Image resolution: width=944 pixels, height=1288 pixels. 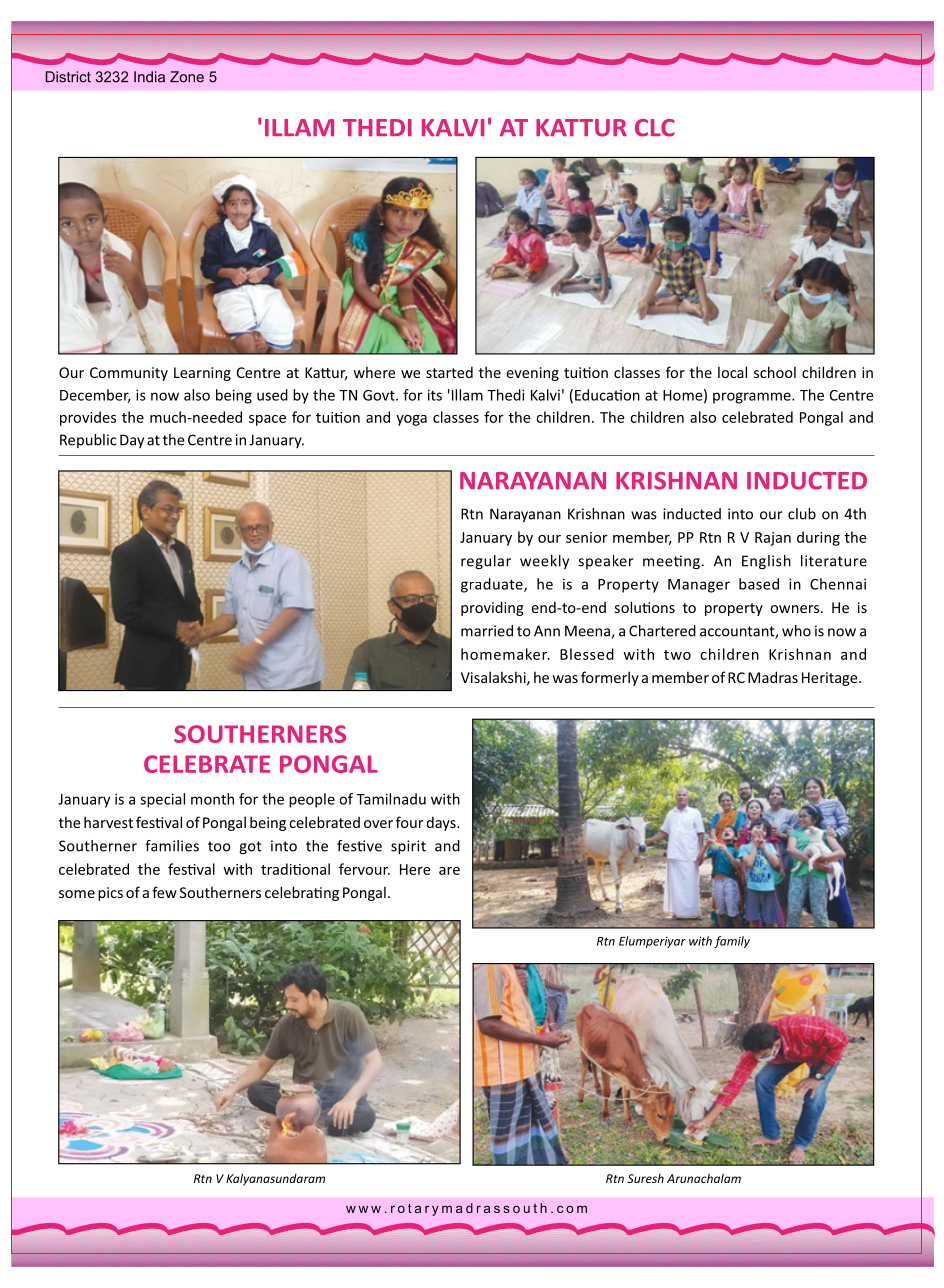 What do you see at coordinates (110, 894) in the image?
I see `pics` at bounding box center [110, 894].
